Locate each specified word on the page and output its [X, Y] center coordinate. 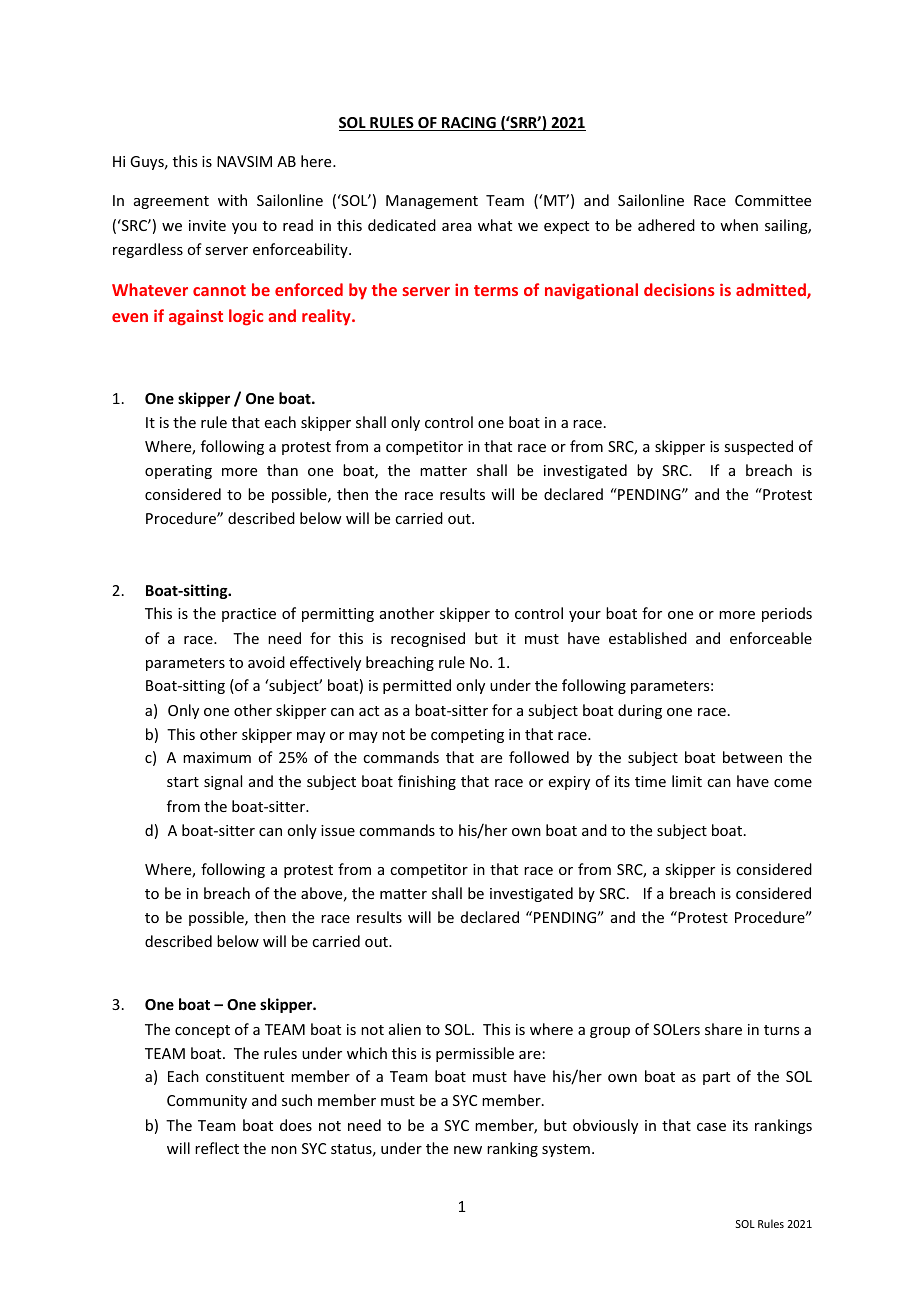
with [232, 200]
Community [207, 1102]
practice [249, 615]
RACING [469, 124]
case [711, 1127]
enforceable [771, 638]
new [468, 1150]
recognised [428, 639]
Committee [773, 200]
